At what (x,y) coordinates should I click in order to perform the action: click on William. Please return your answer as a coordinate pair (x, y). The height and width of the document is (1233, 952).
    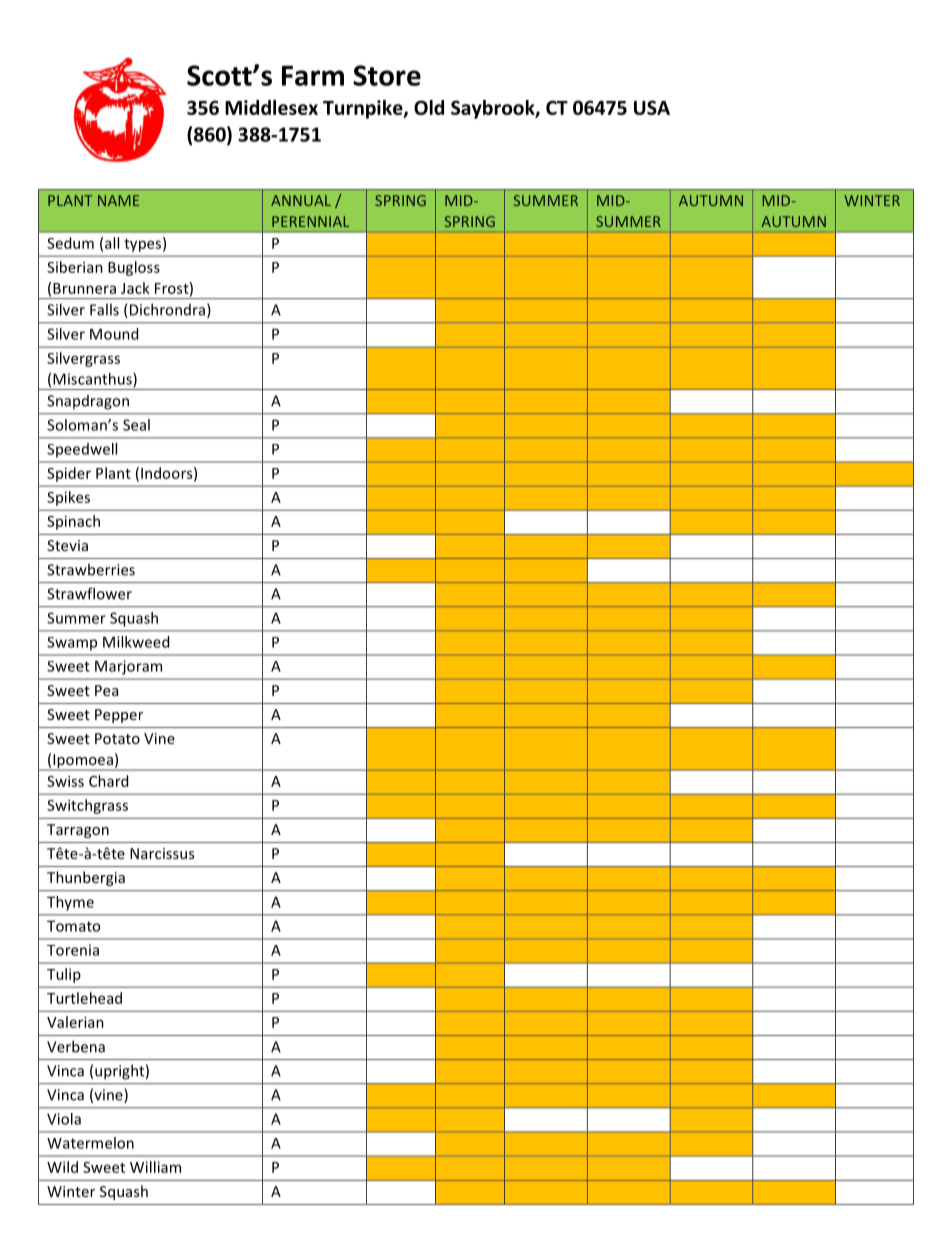
    Looking at the image, I should click on (155, 1167).
